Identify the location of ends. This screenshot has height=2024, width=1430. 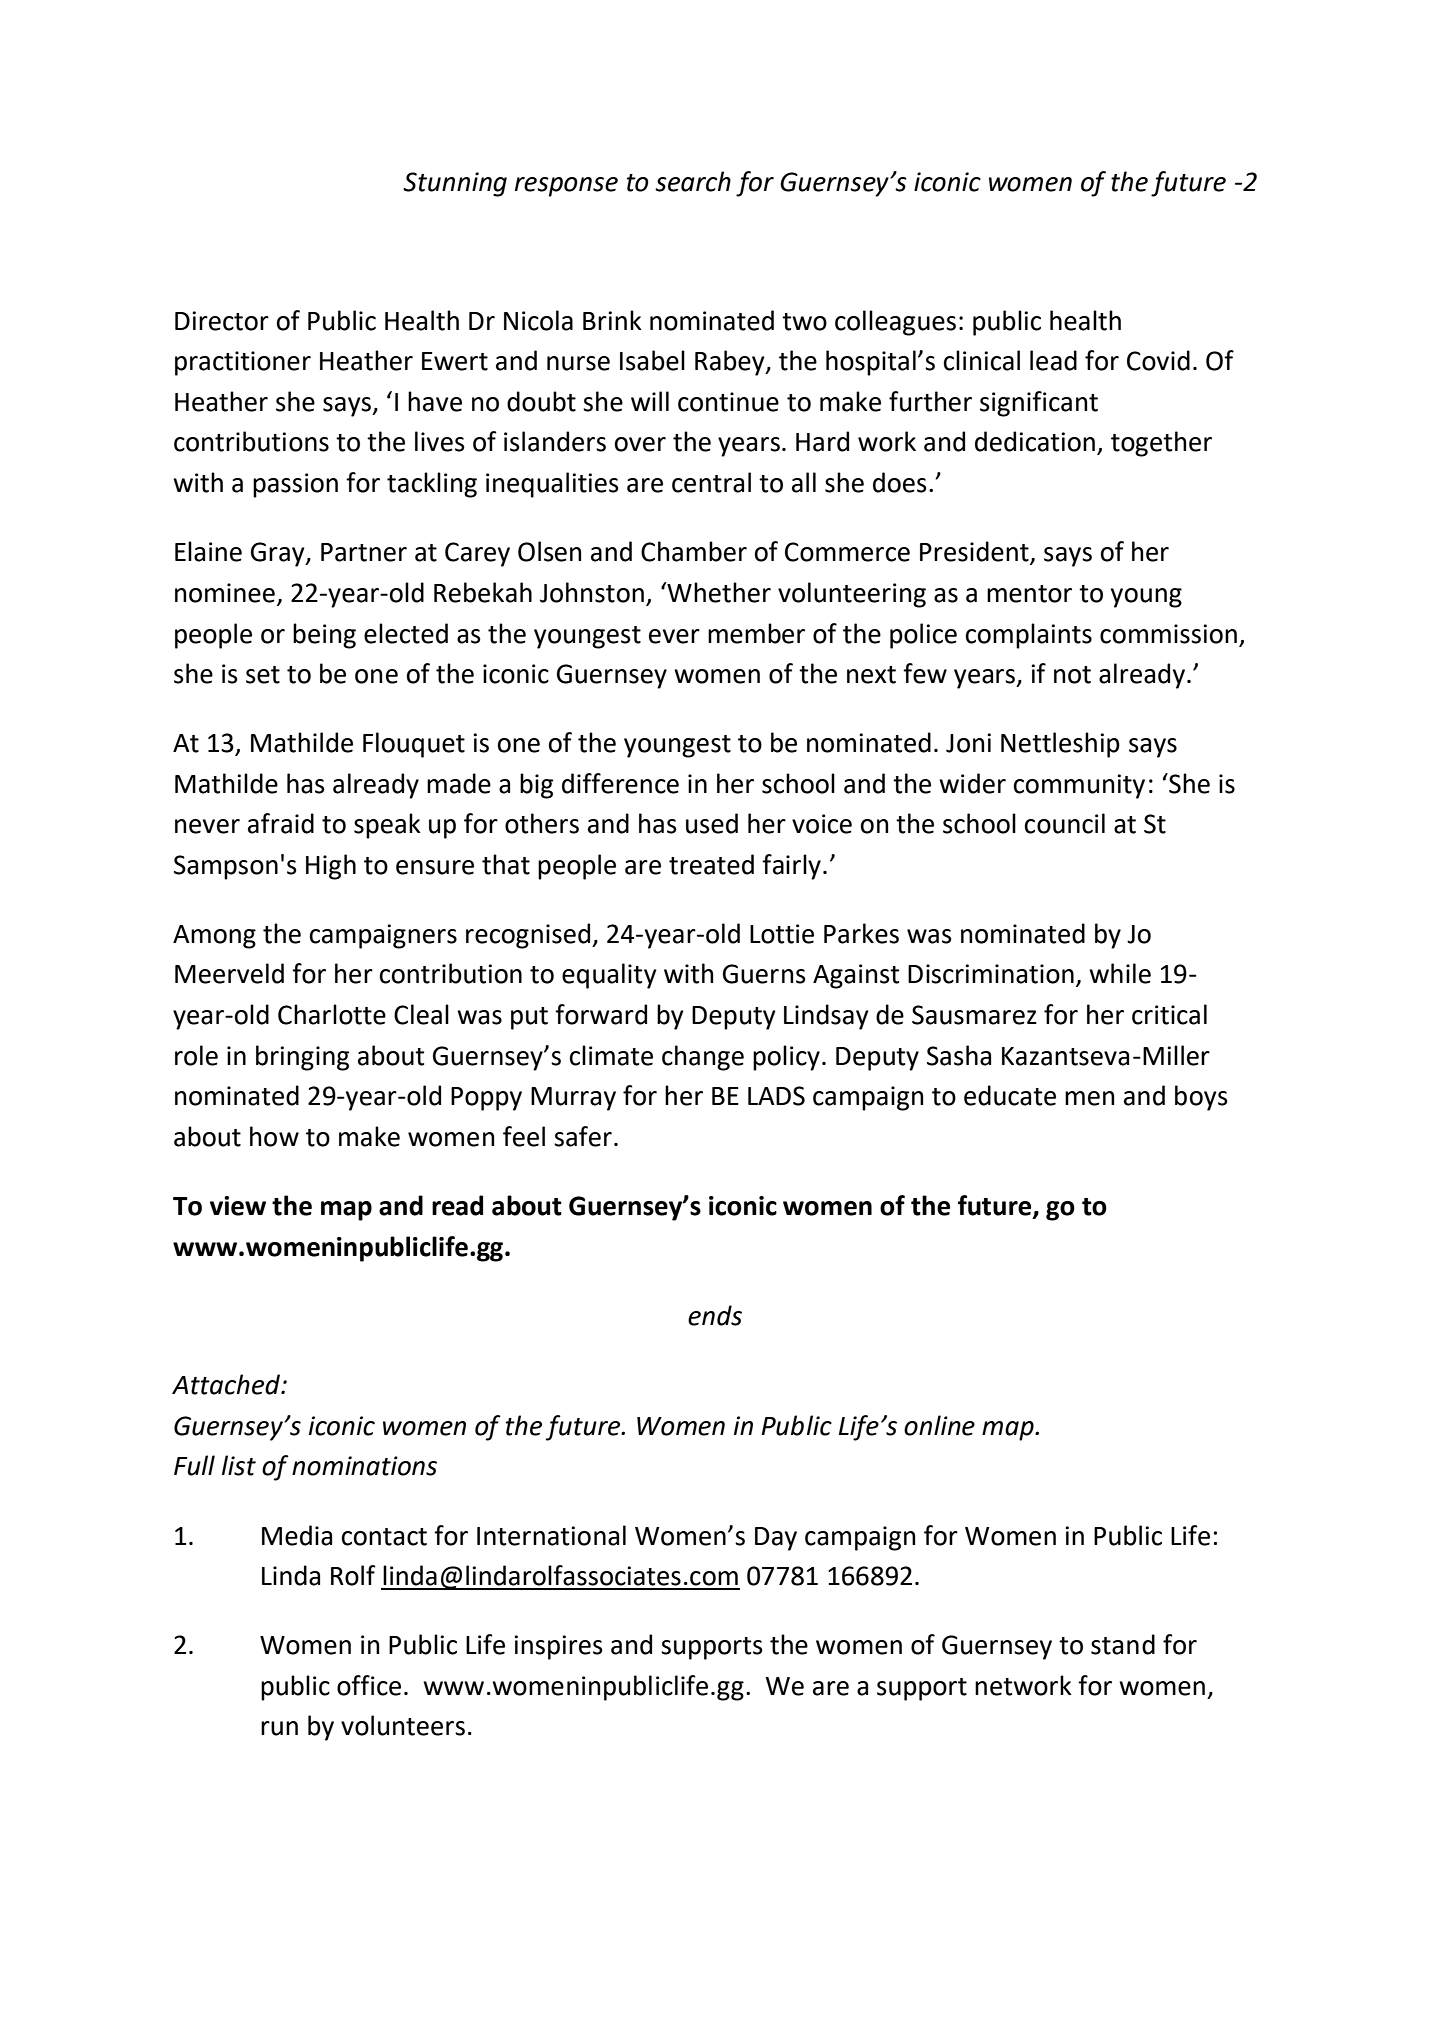
(715, 1315).
